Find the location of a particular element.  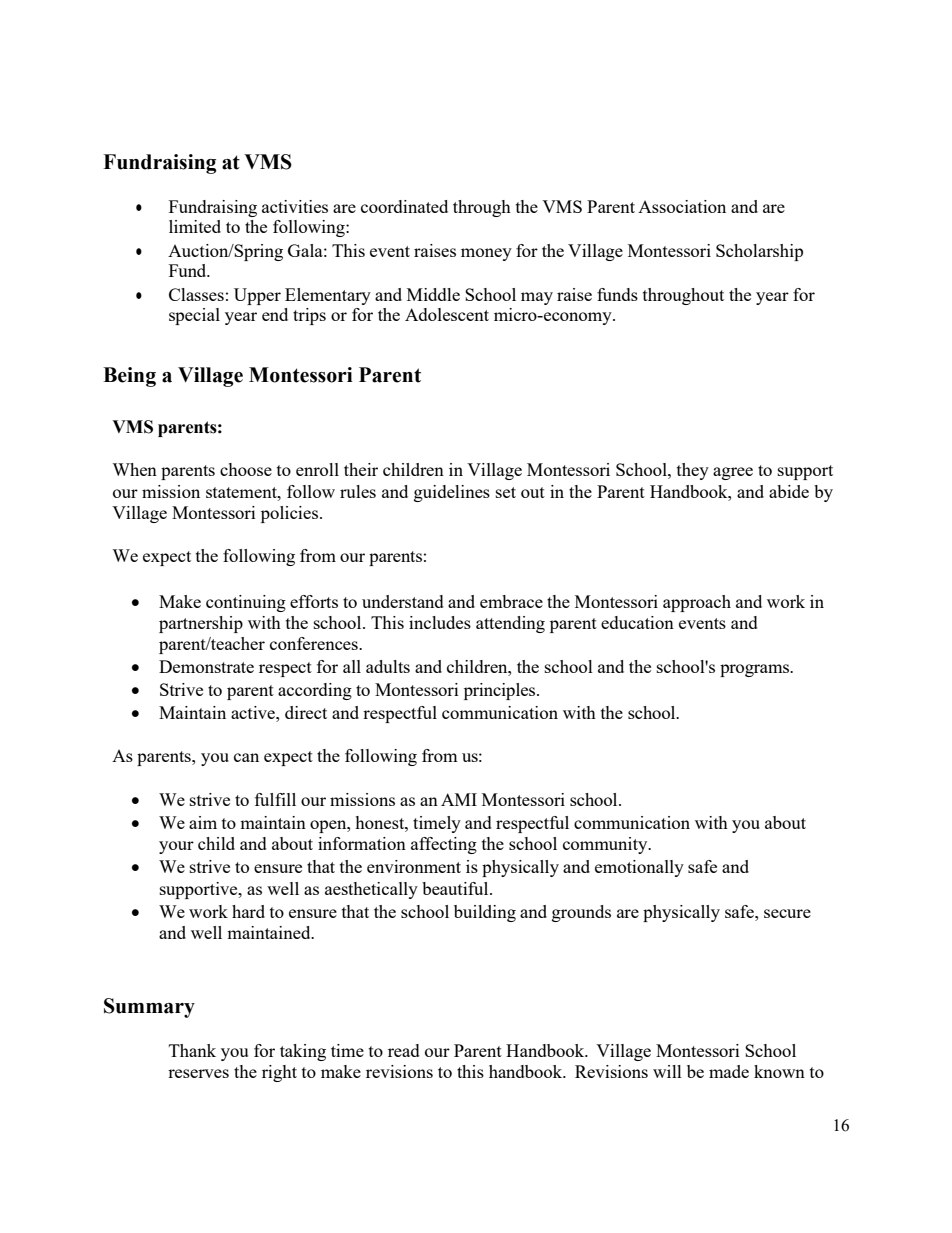

made is located at coordinates (729, 1071).
